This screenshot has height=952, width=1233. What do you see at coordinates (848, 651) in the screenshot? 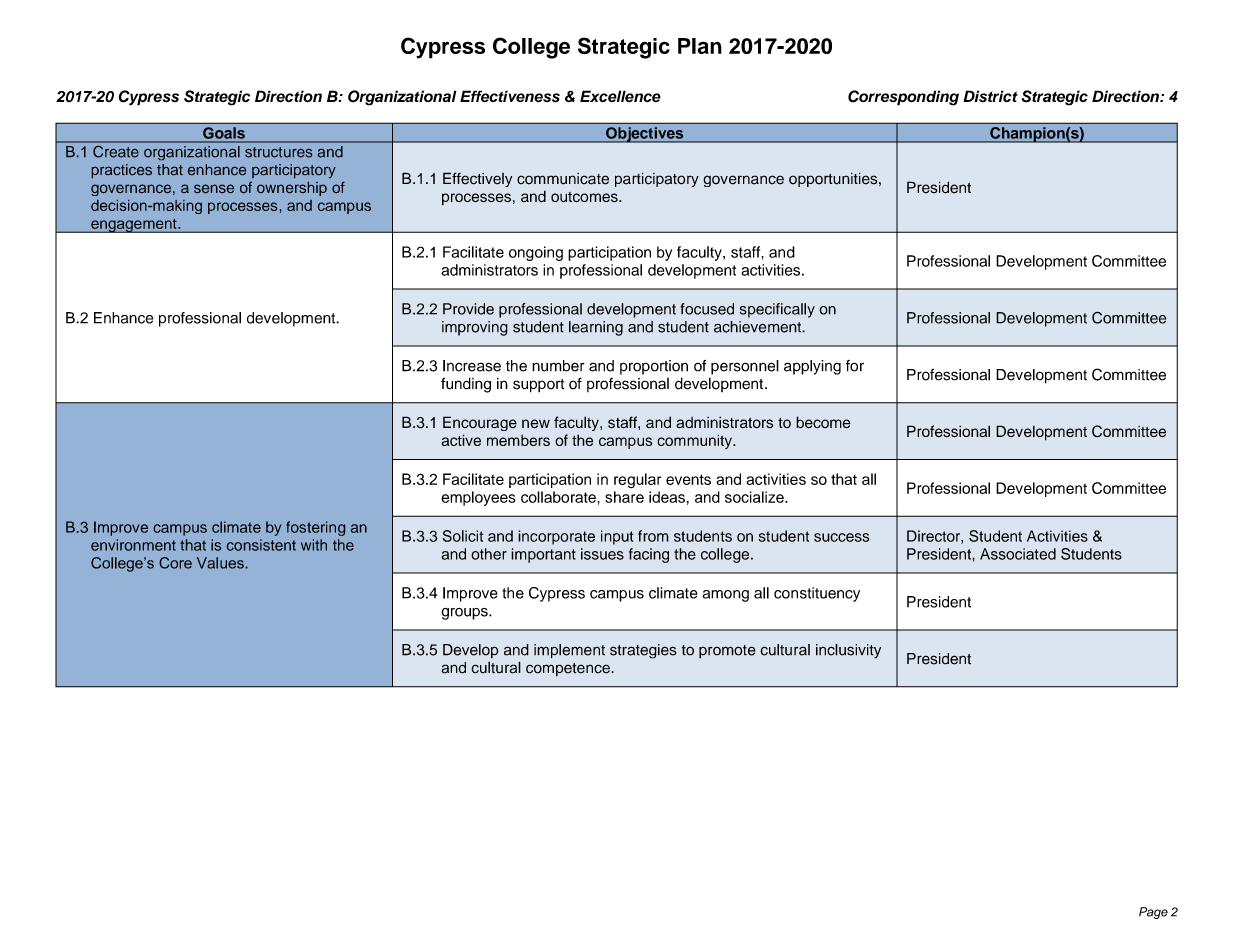
I see `inclusivity` at bounding box center [848, 651].
